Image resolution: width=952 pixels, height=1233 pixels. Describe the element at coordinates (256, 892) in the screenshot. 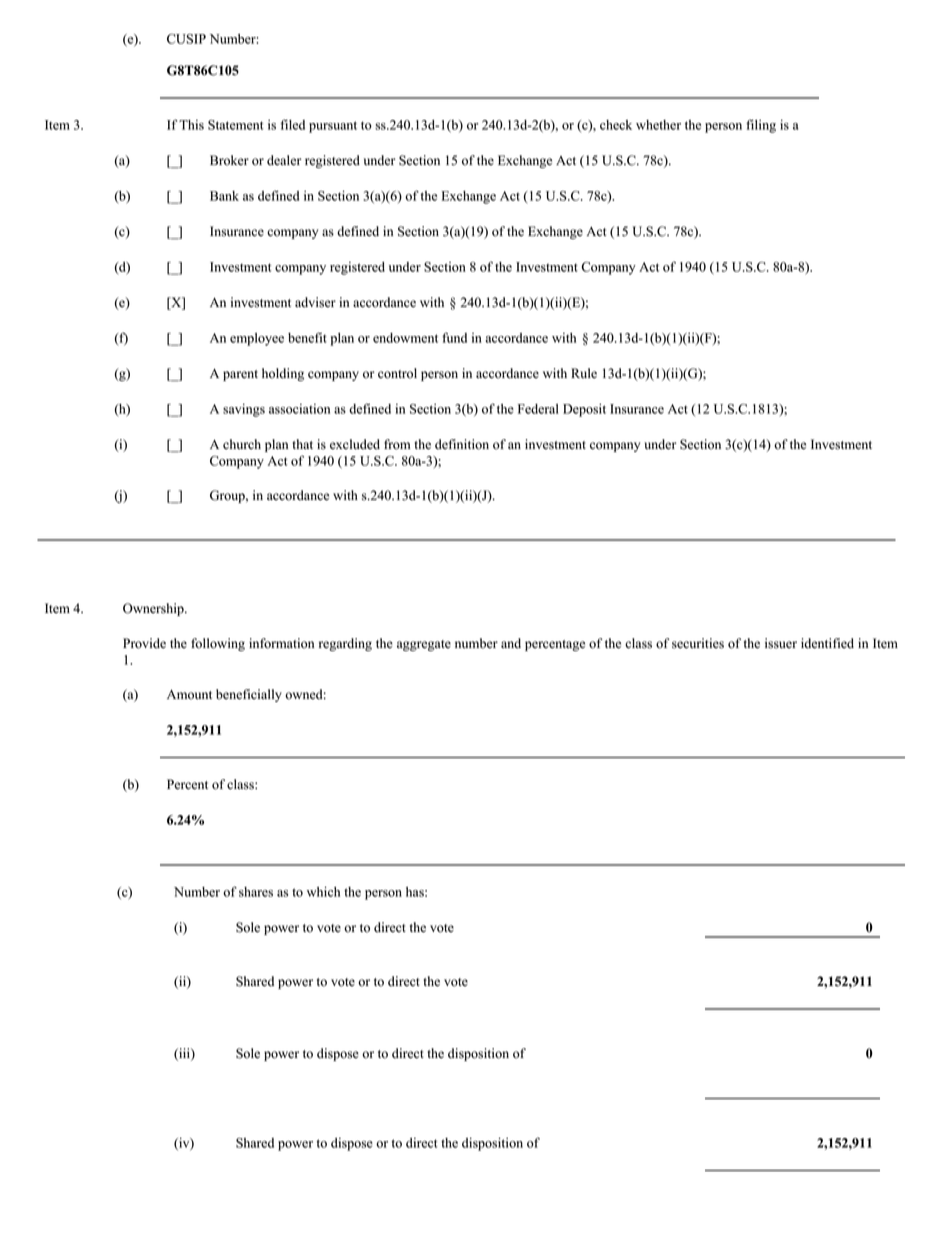

I see `shares` at that location.
